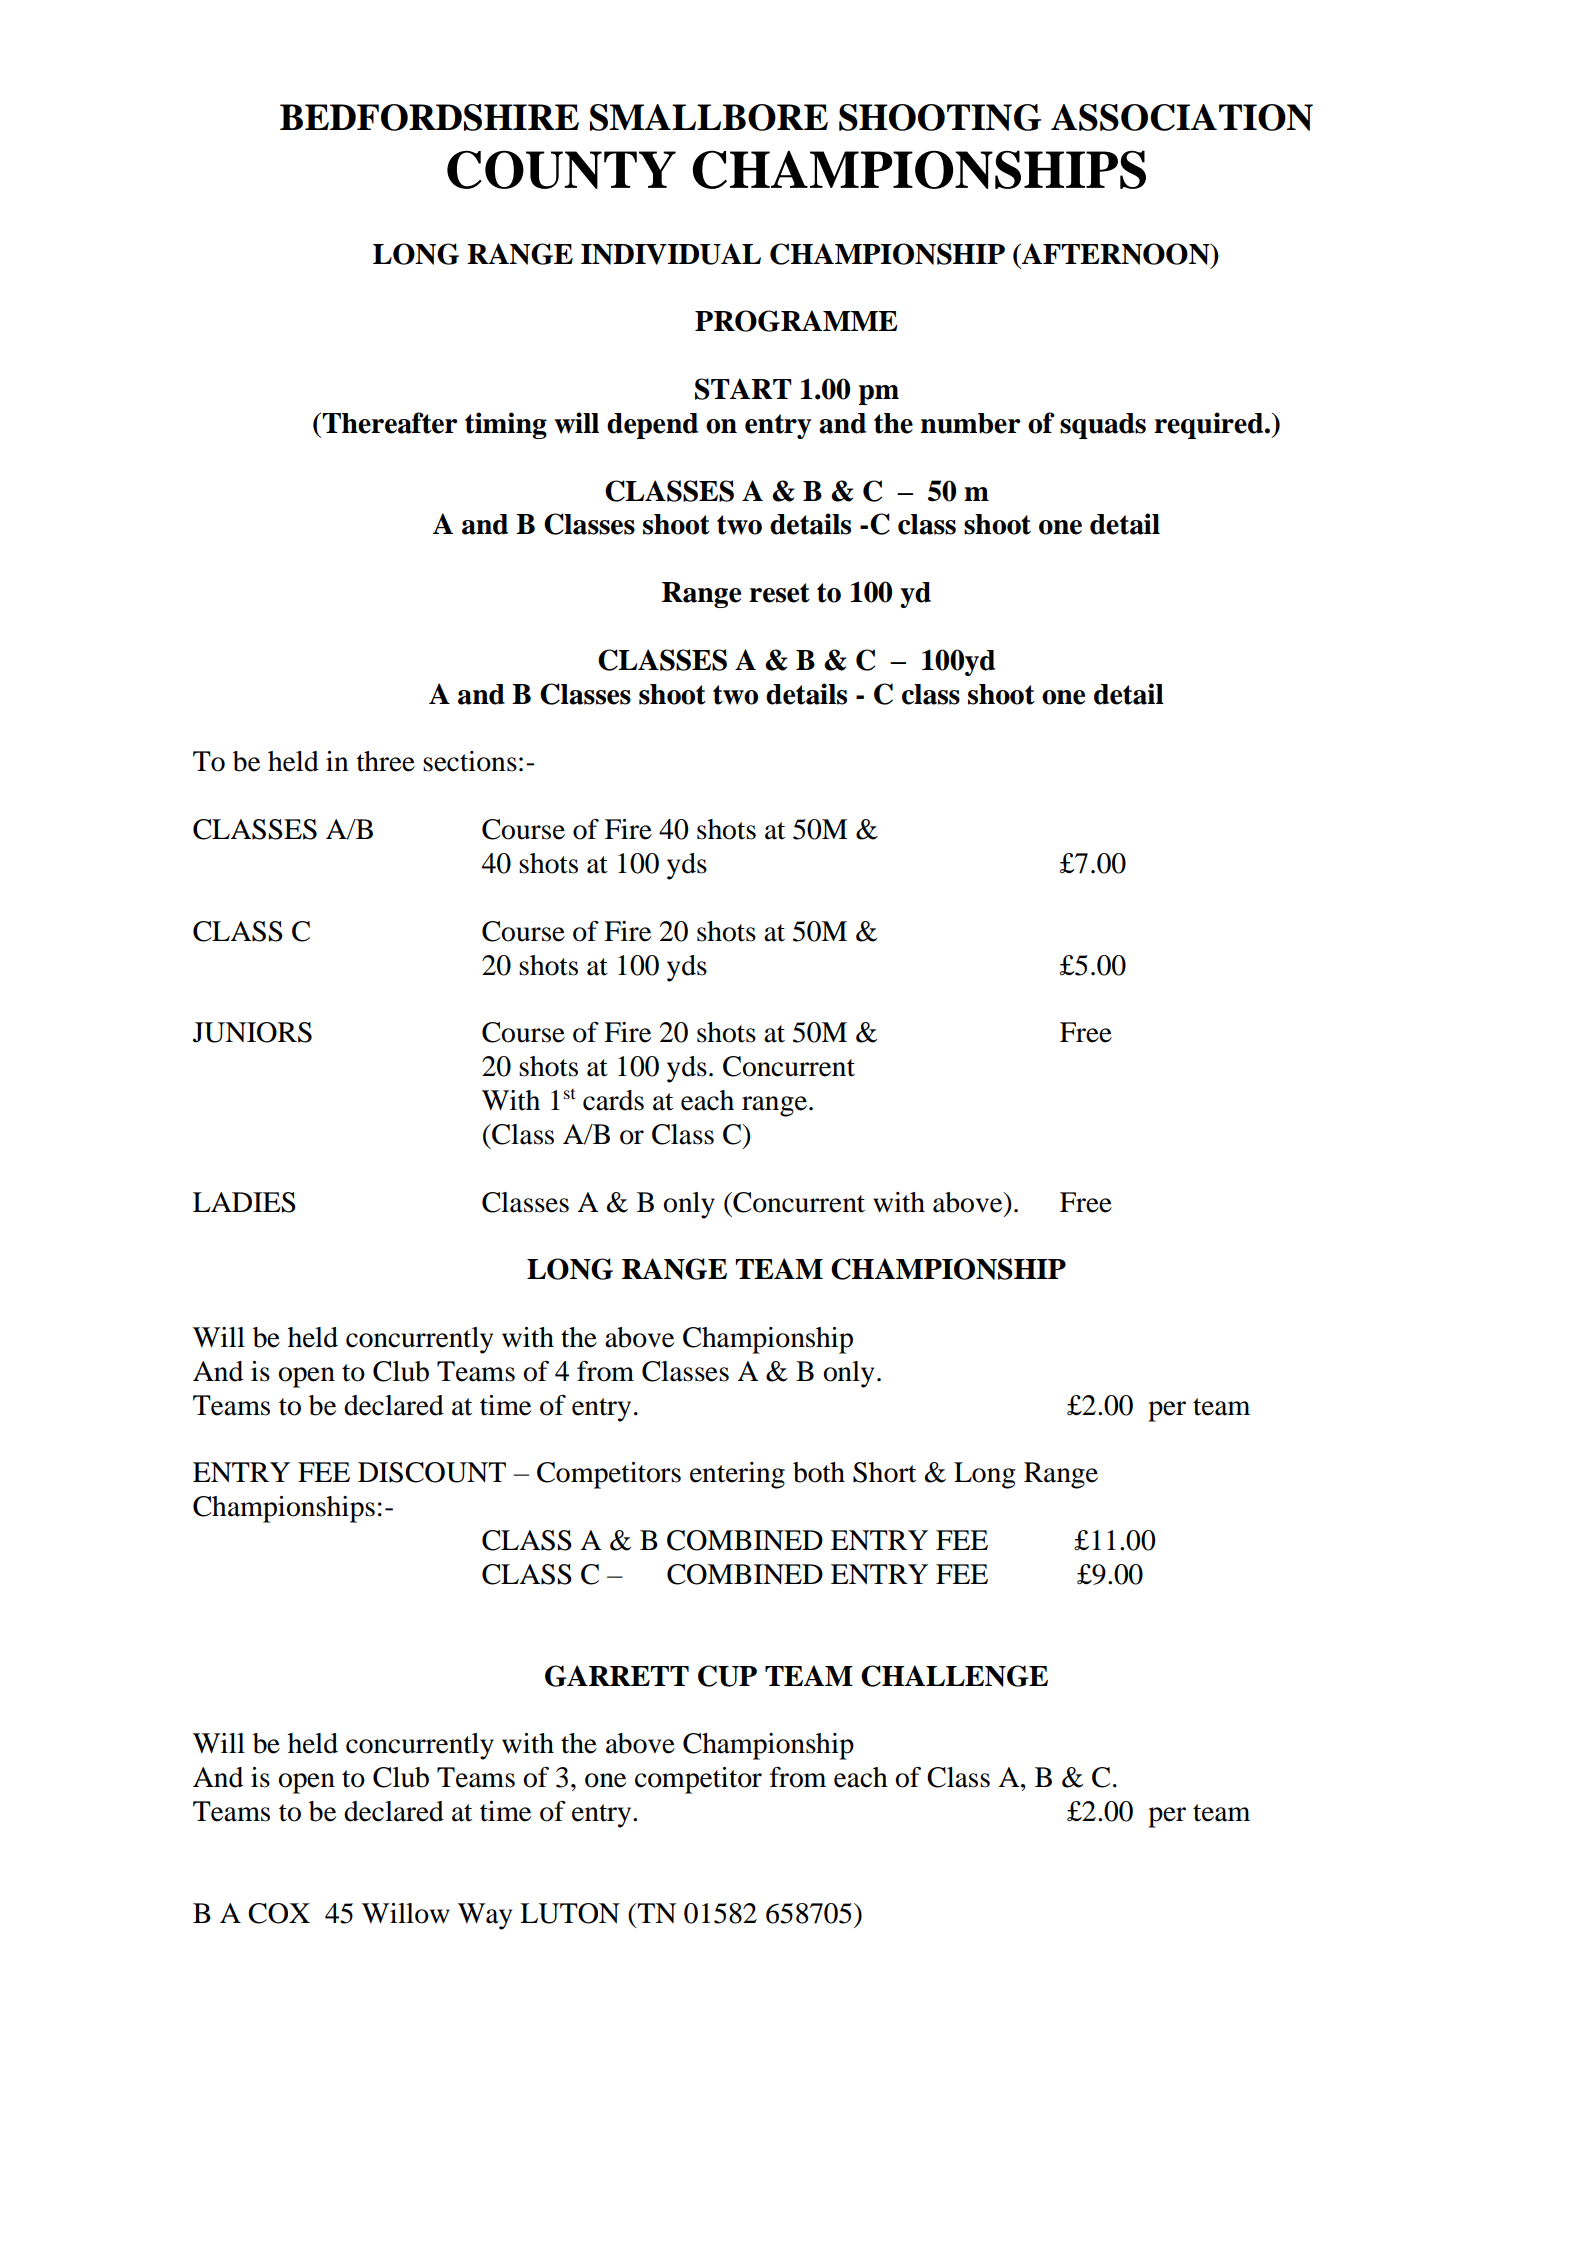  What do you see at coordinates (386, 761) in the screenshot?
I see `three` at bounding box center [386, 761].
